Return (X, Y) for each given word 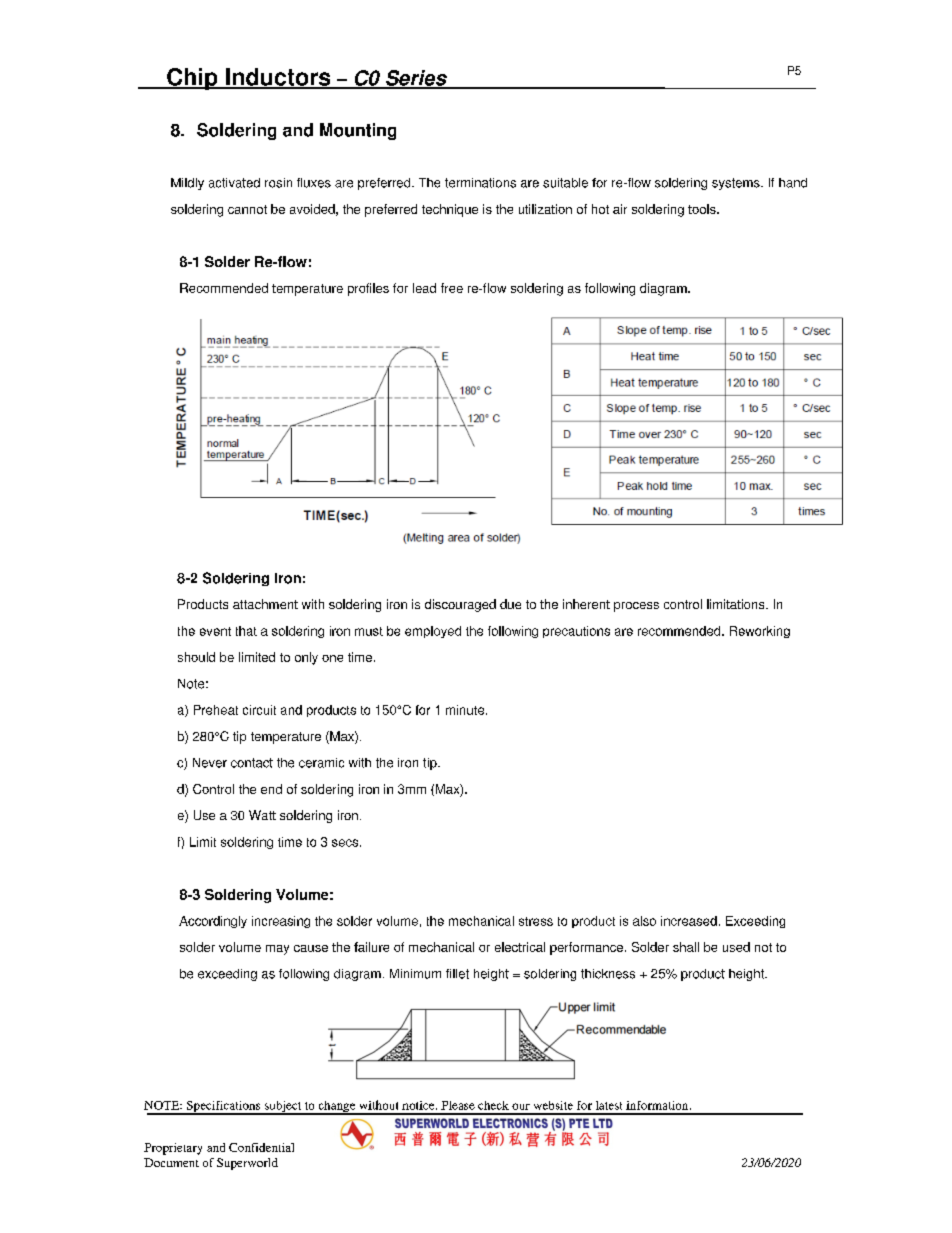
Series (416, 79)
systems (737, 184)
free (452, 288)
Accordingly (213, 922)
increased (689, 921)
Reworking (760, 632)
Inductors (278, 78)
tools (703, 209)
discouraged (460, 605)
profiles (368, 289)
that (246, 631)
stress (536, 921)
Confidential (261, 1147)
